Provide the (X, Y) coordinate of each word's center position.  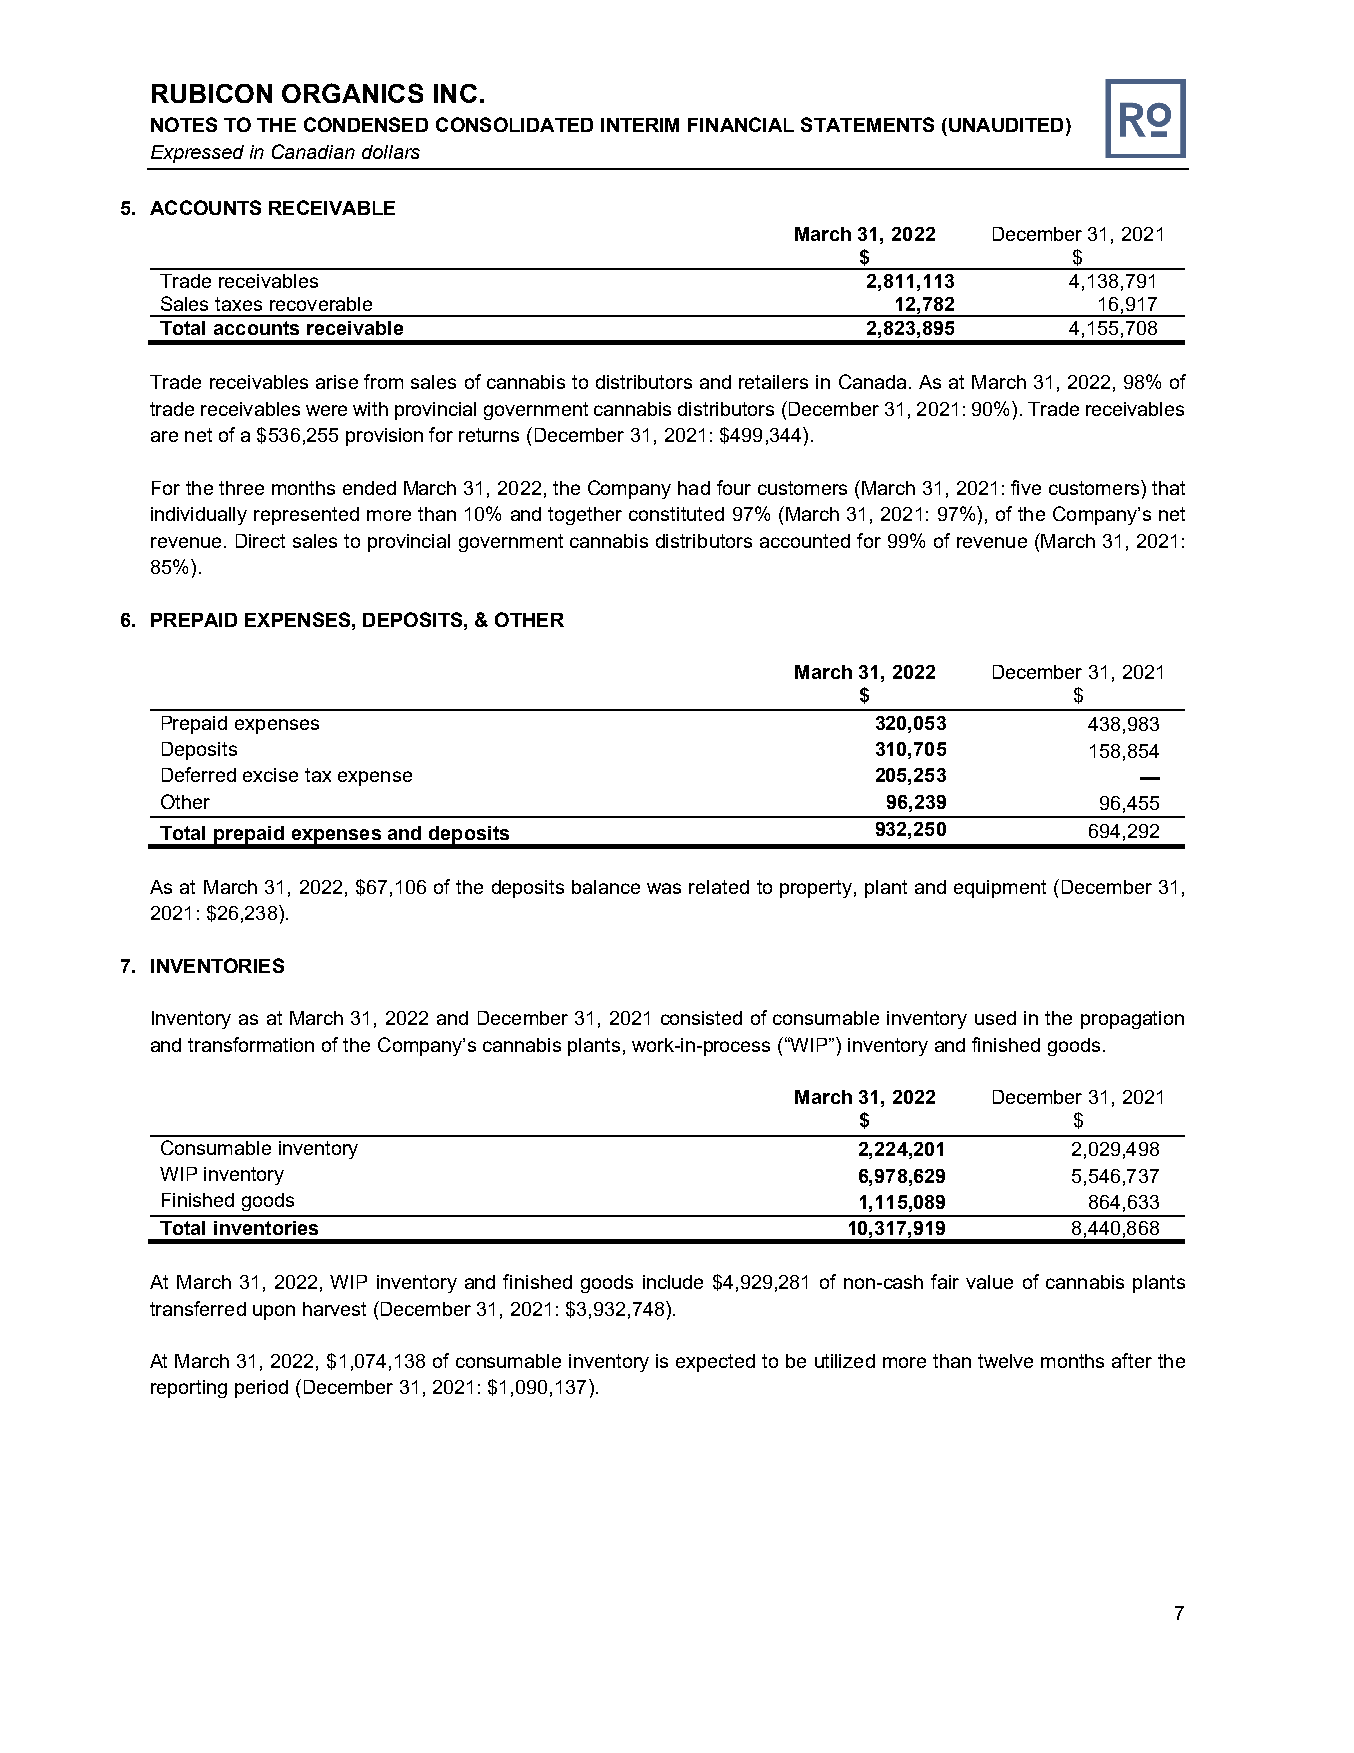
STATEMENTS (867, 124)
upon (274, 1312)
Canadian (313, 151)
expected (715, 1363)
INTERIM (640, 125)
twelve (1005, 1361)
